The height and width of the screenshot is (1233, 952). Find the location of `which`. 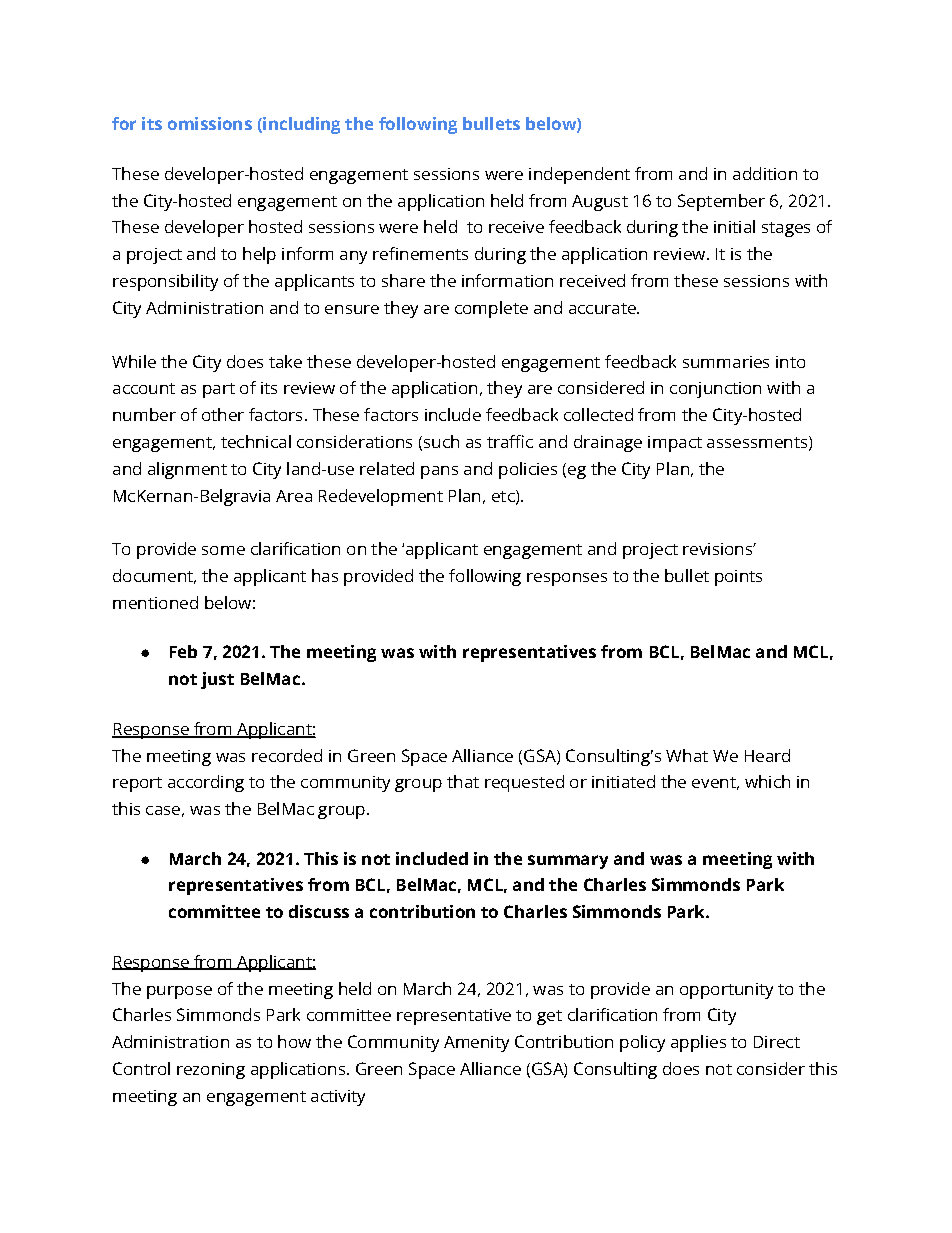

which is located at coordinates (767, 781).
